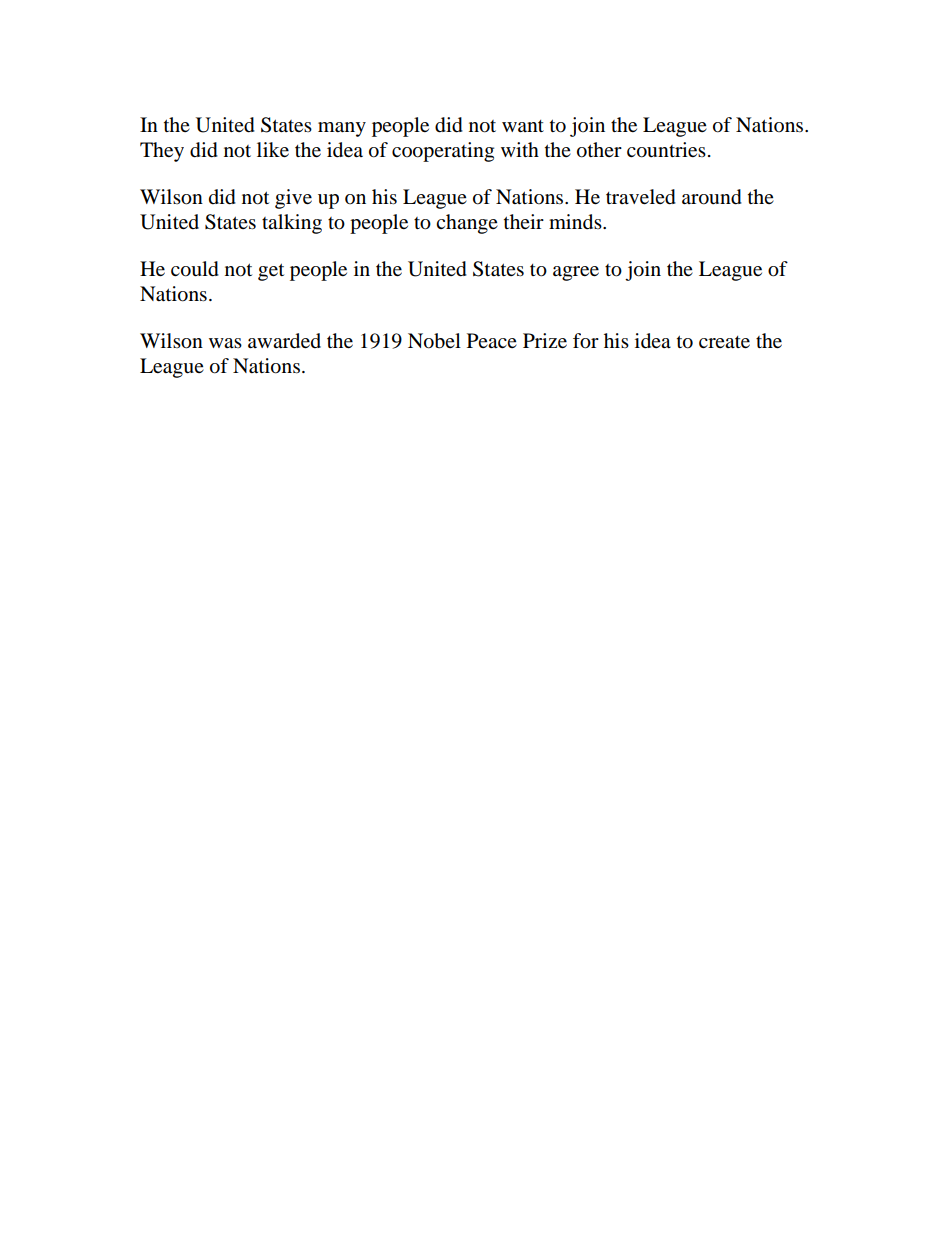 The image size is (952, 1233). What do you see at coordinates (293, 199) in the screenshot?
I see `give` at bounding box center [293, 199].
